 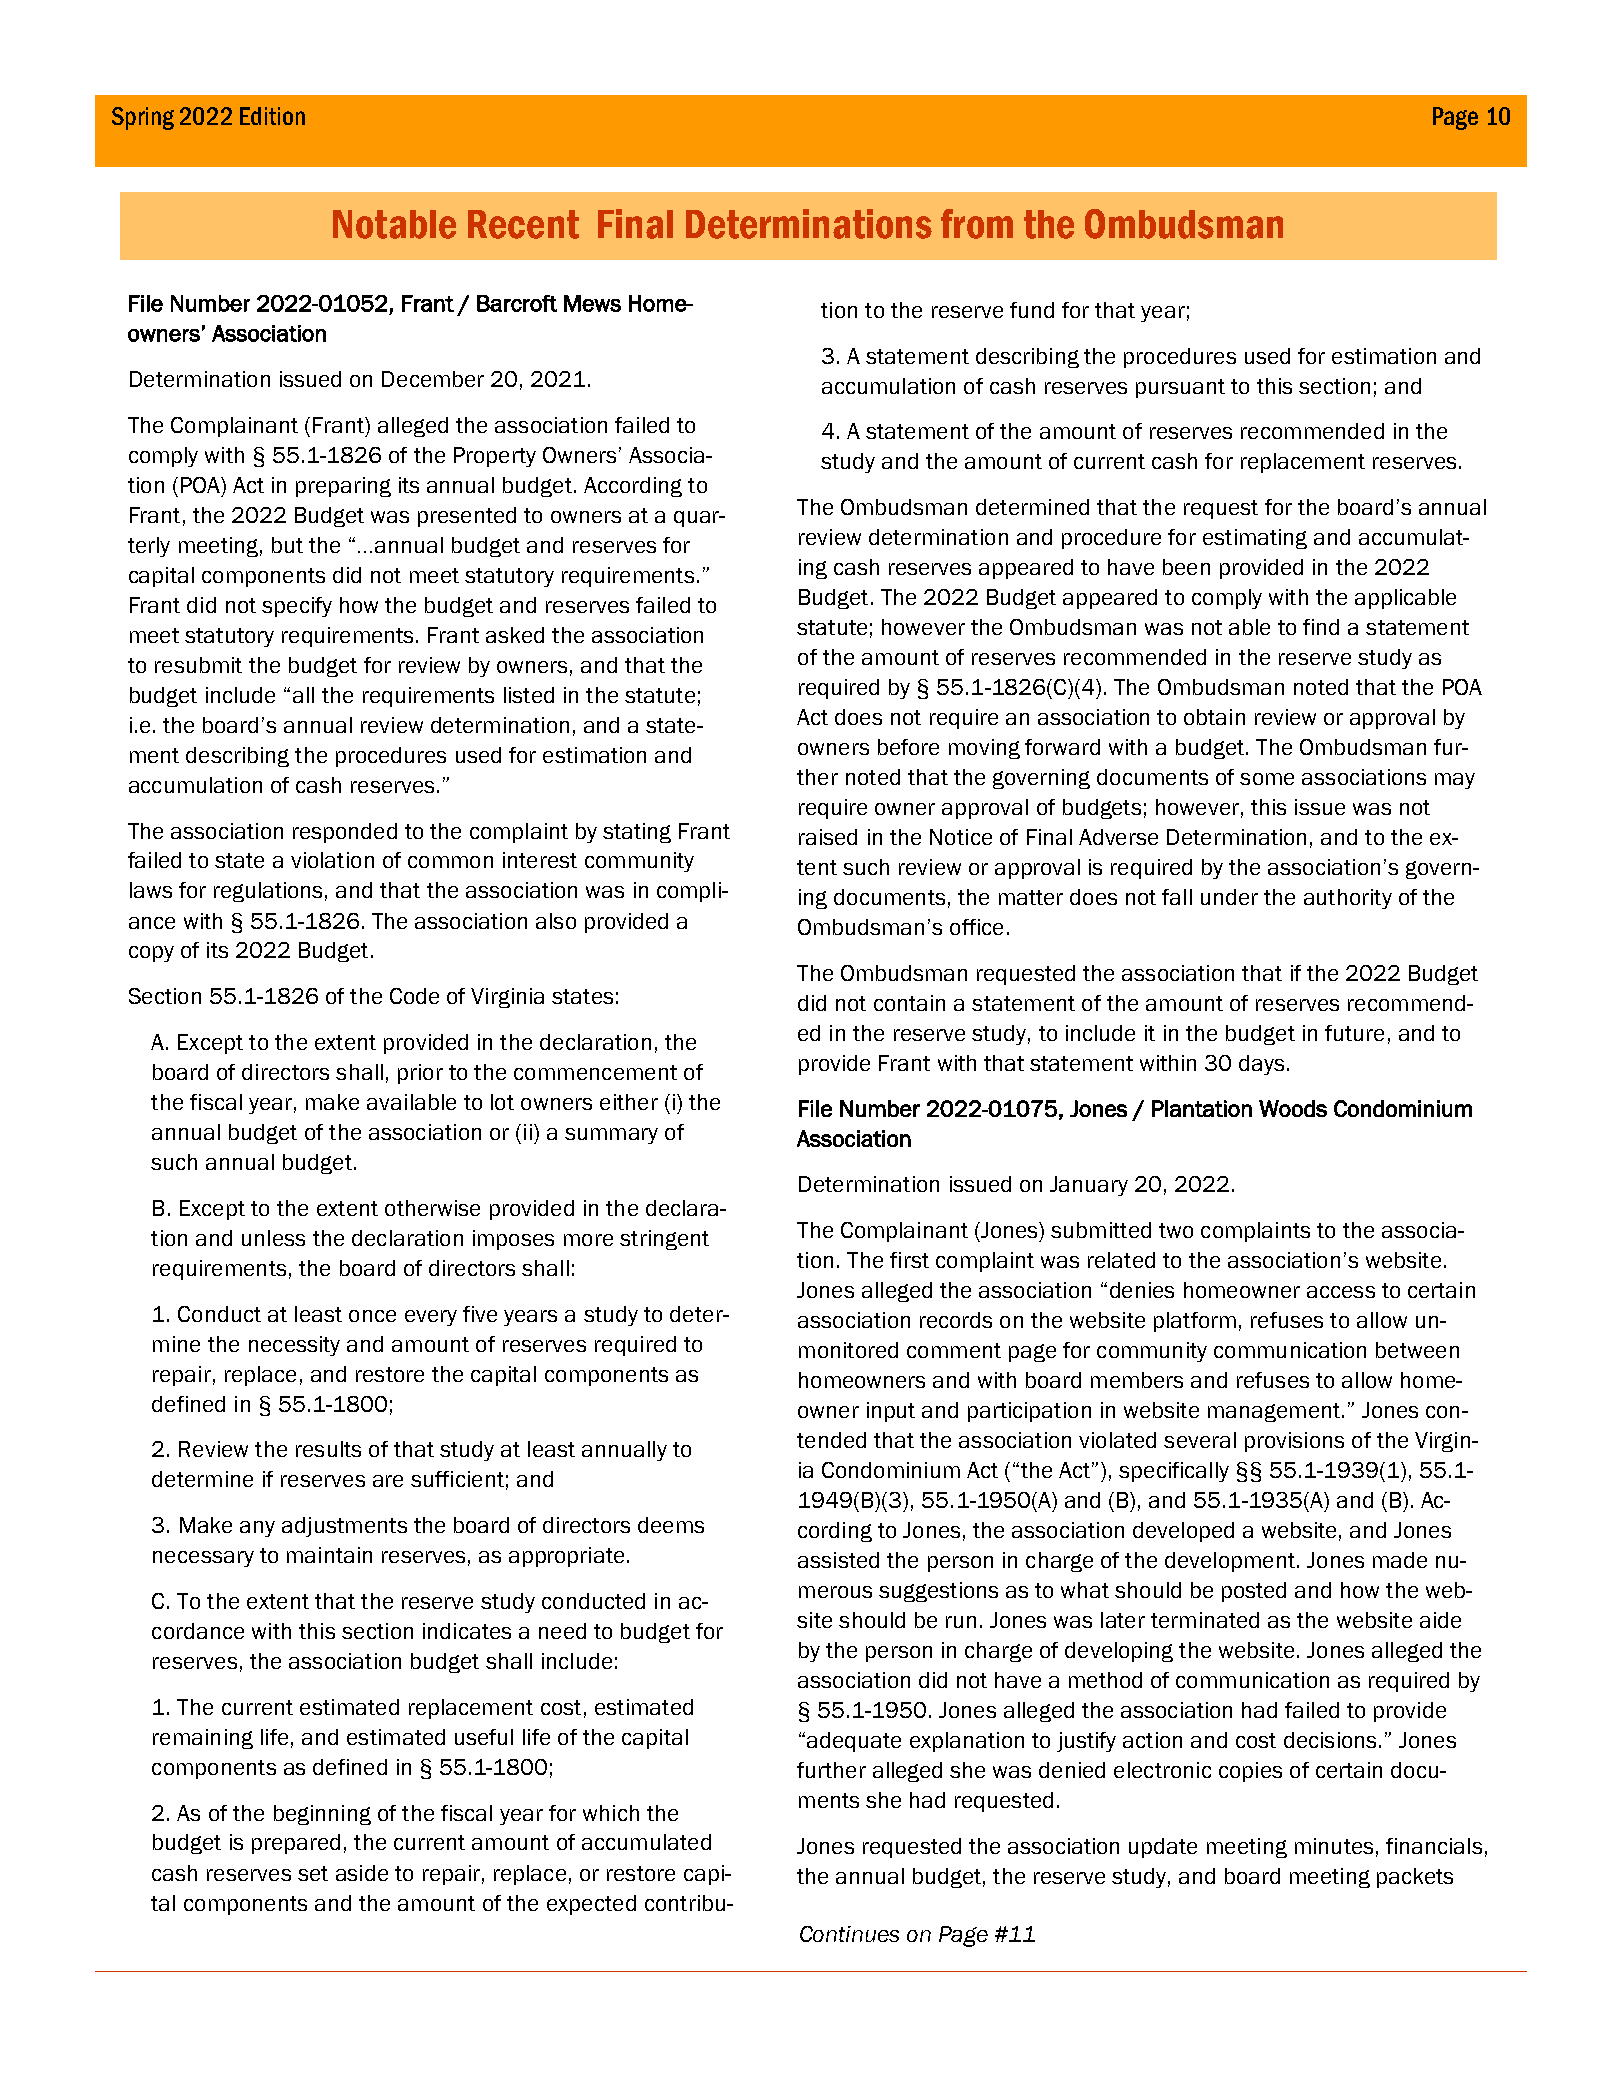 What do you see at coordinates (1354, 1033) in the page?
I see `future` at bounding box center [1354, 1033].
